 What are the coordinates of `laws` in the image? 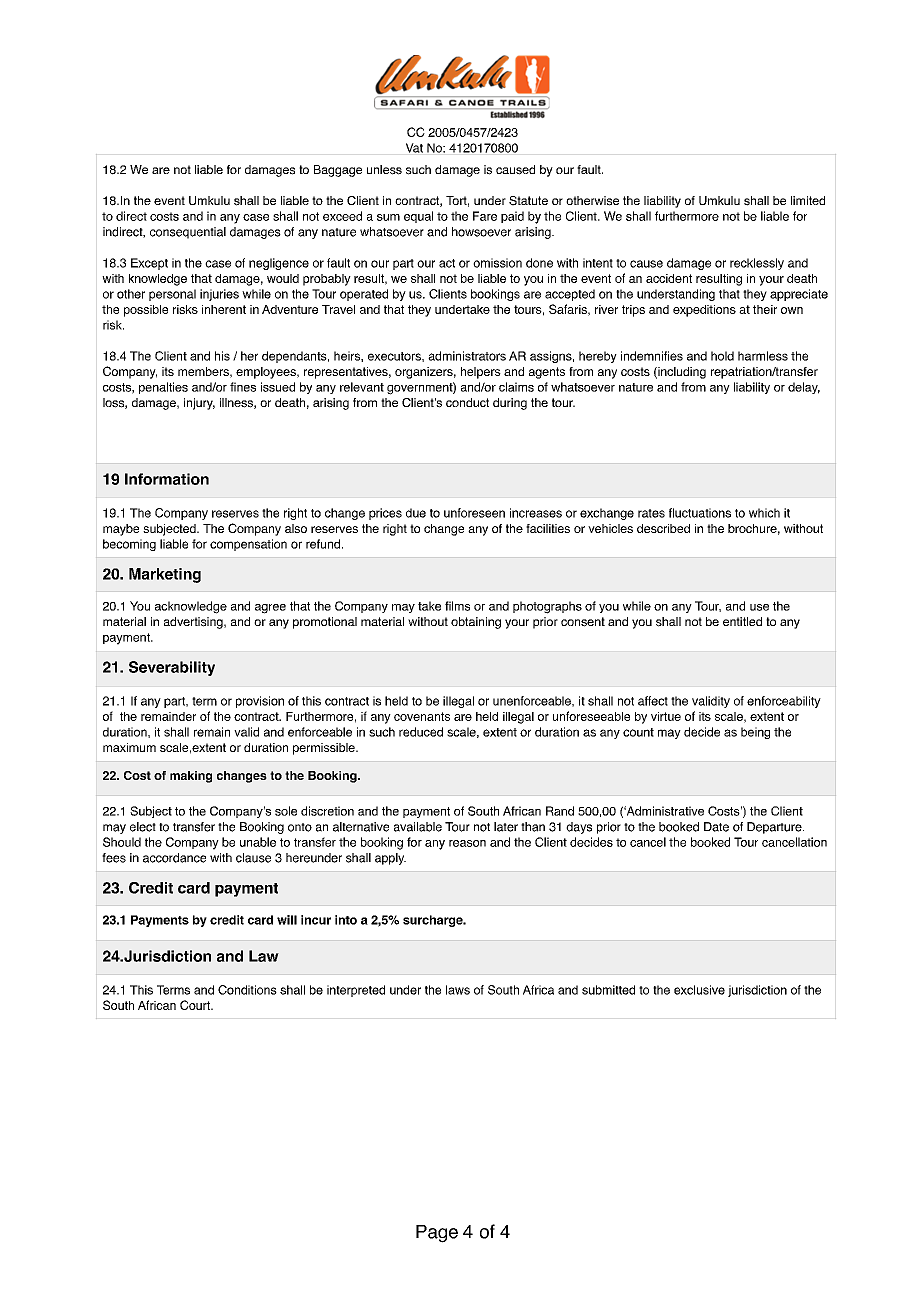 It's located at (458, 990).
